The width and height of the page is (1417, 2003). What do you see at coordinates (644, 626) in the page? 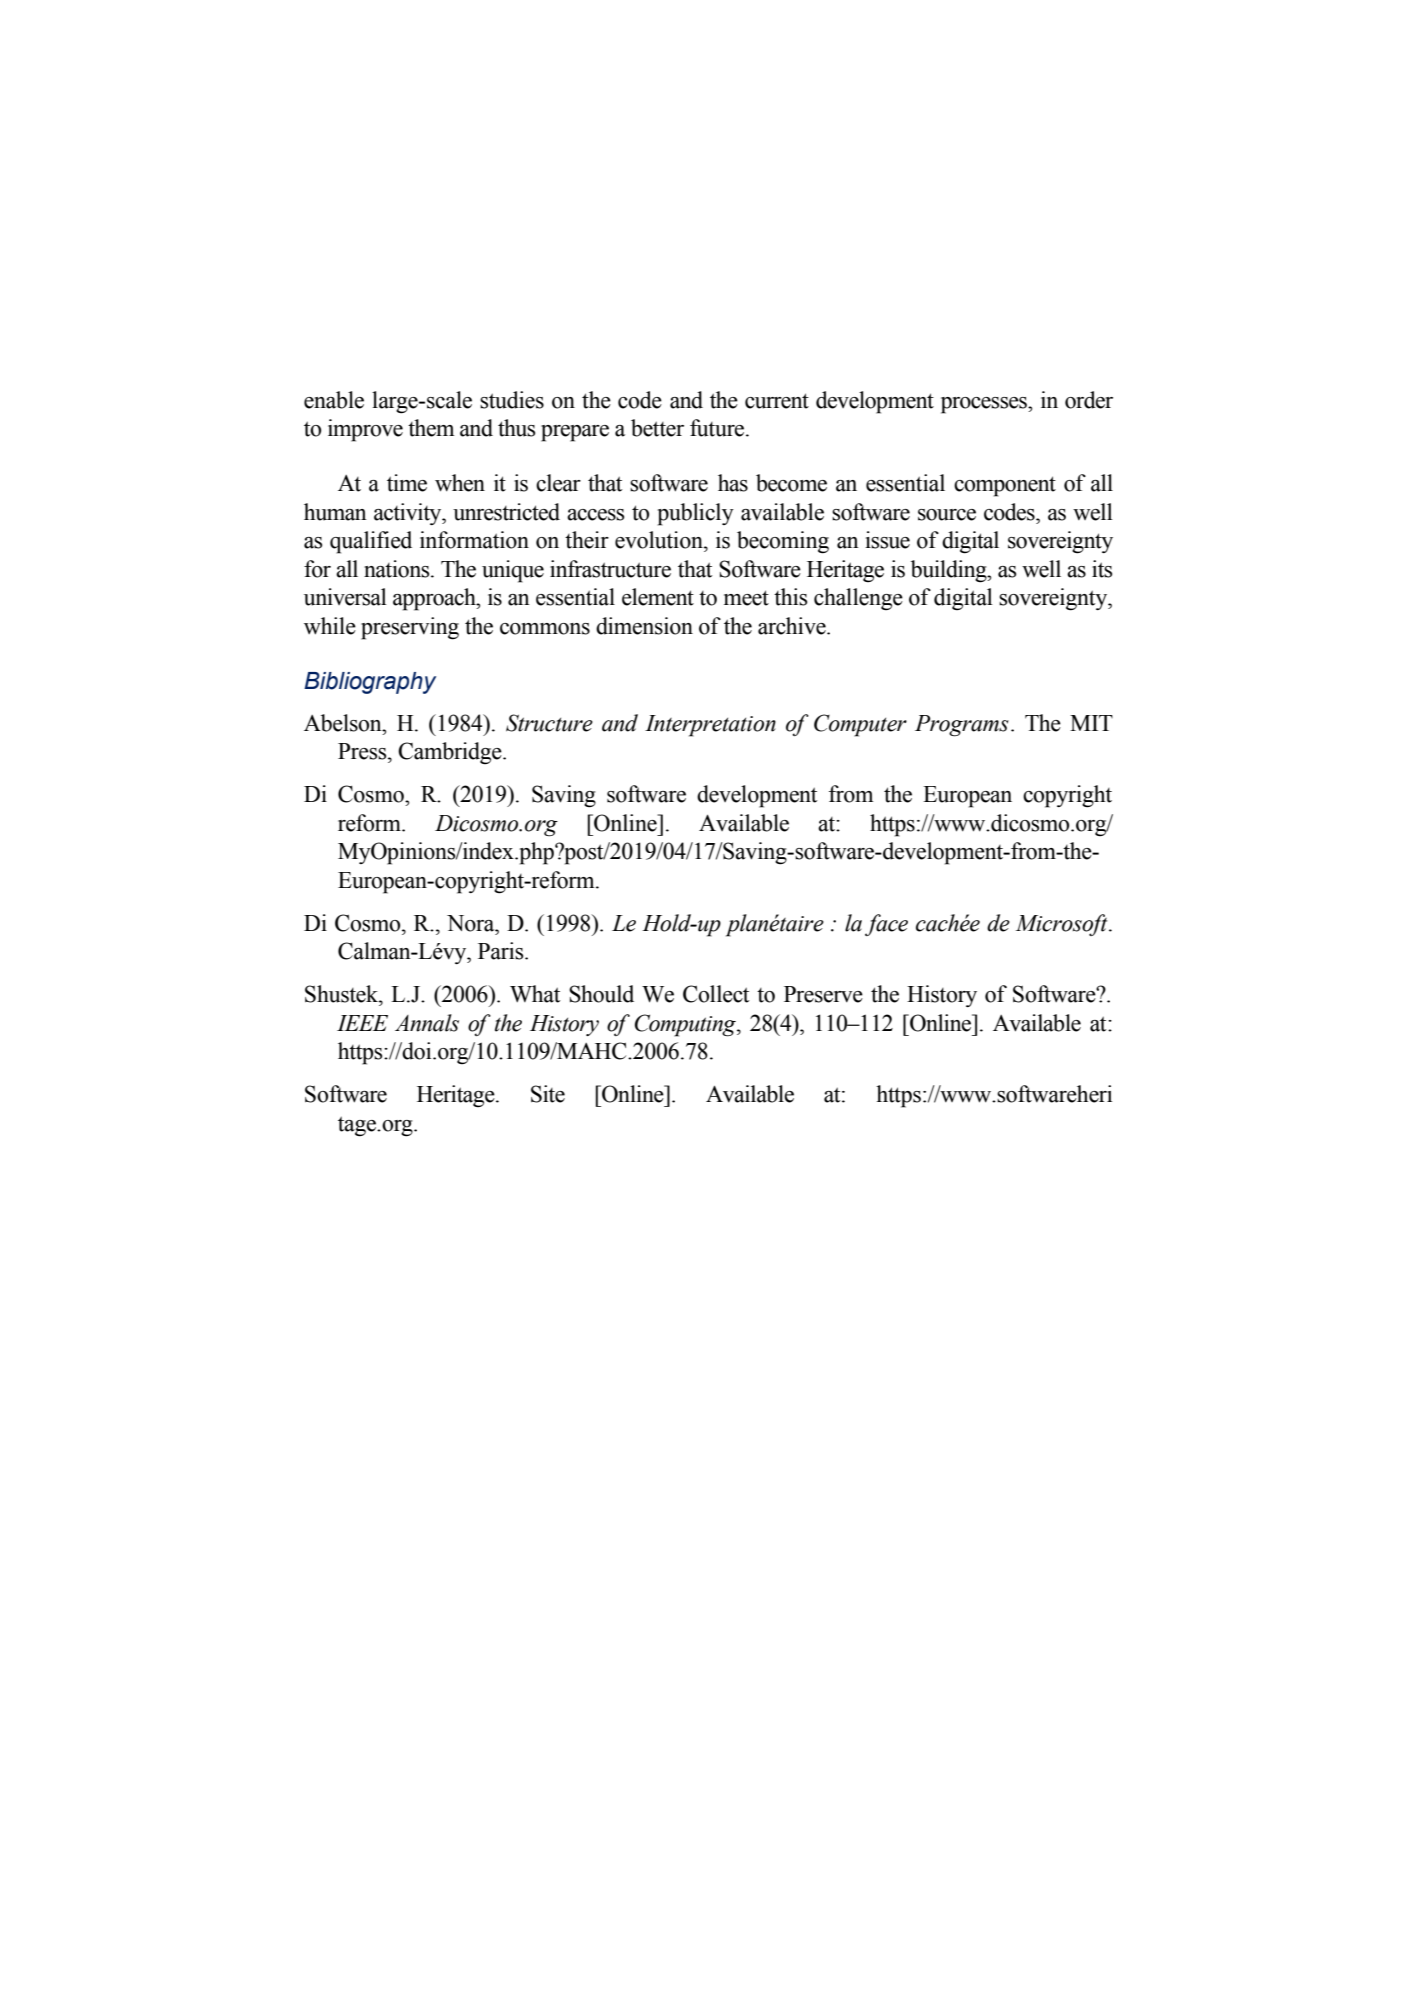
I see `dimension` at bounding box center [644, 626].
